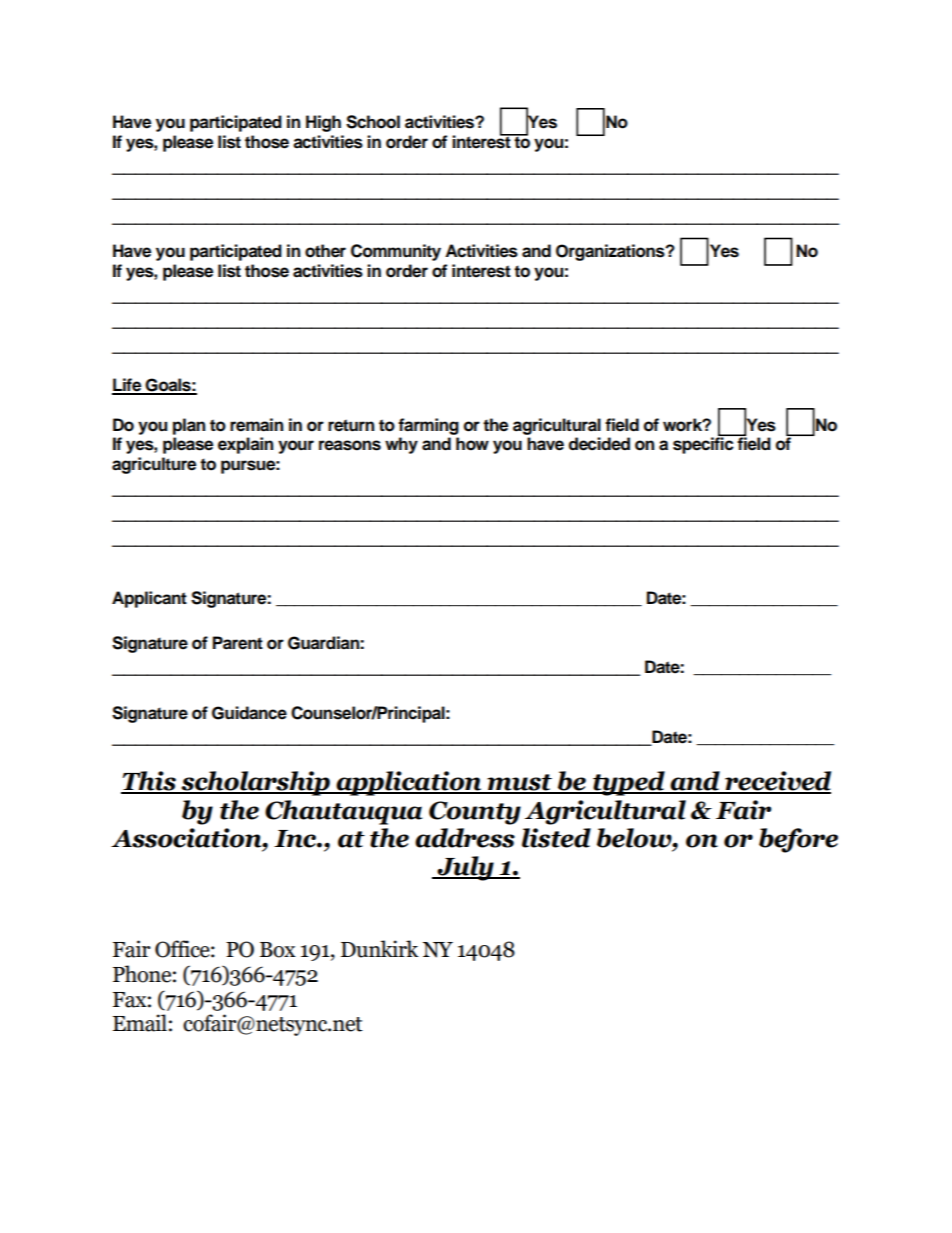 This document has width=952, height=1233. I want to click on County, so click(475, 813).
